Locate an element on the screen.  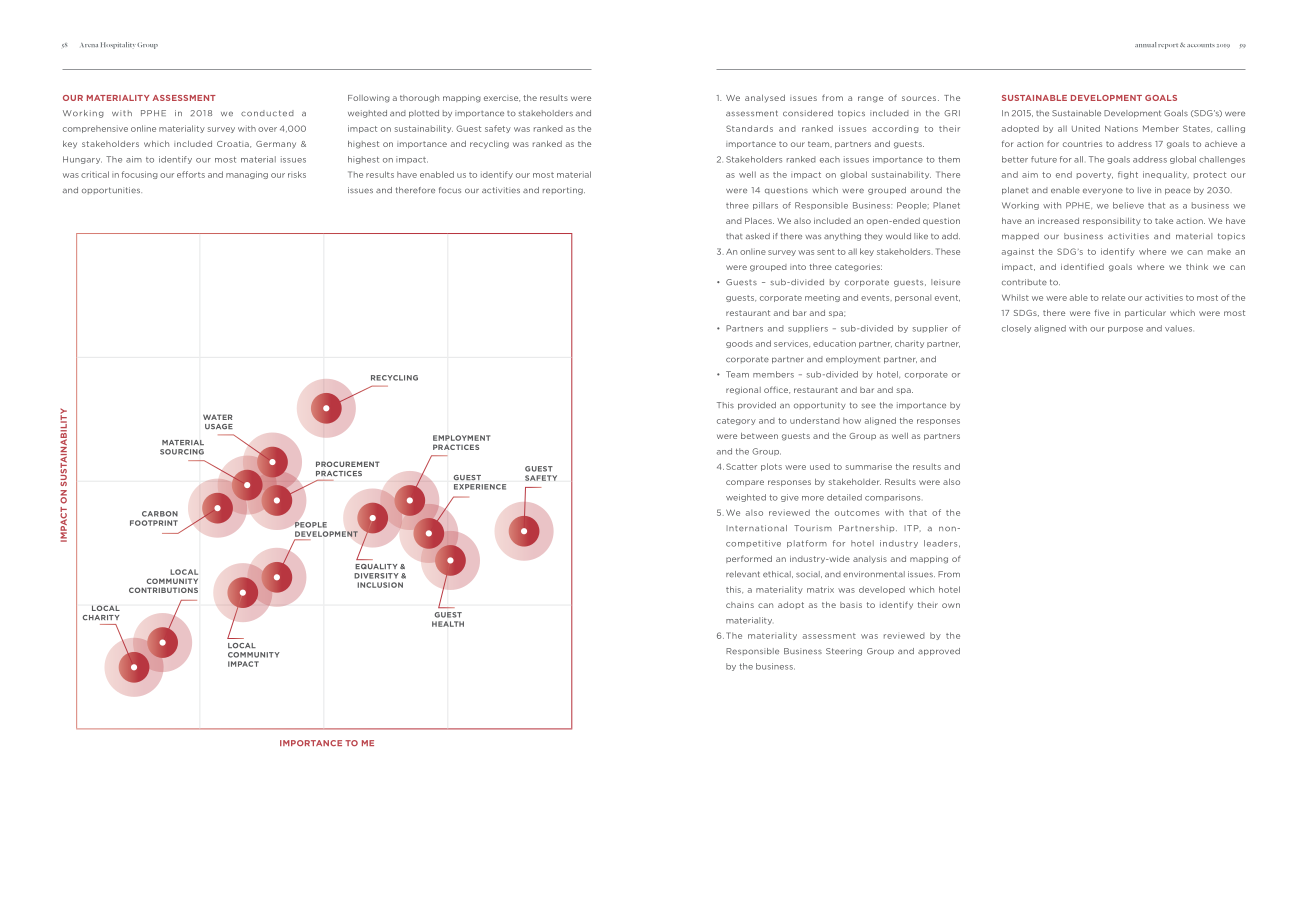
chains is located at coordinates (740, 605).
